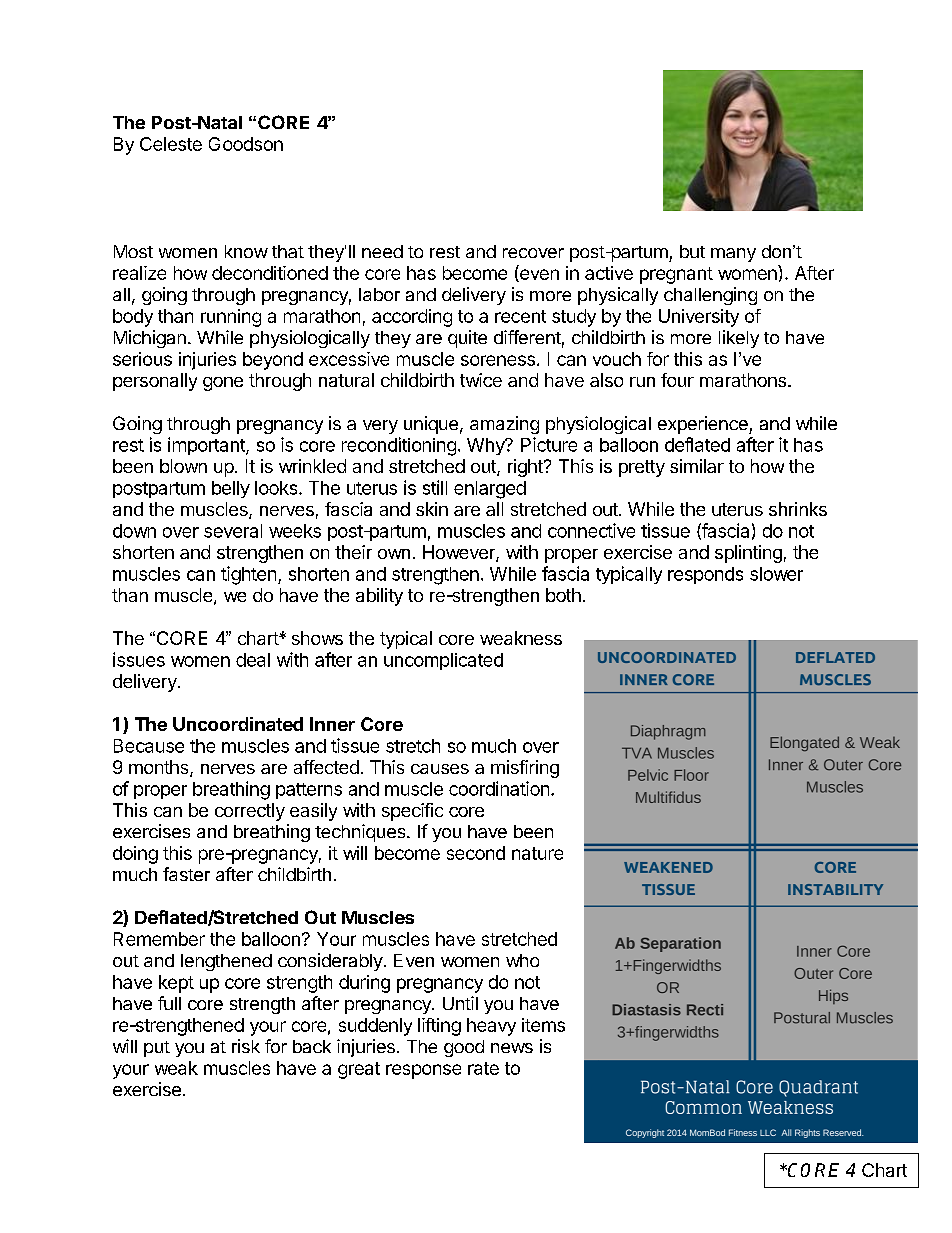 The image size is (952, 1233). What do you see at coordinates (677, 380) in the image?
I see `four` at bounding box center [677, 380].
